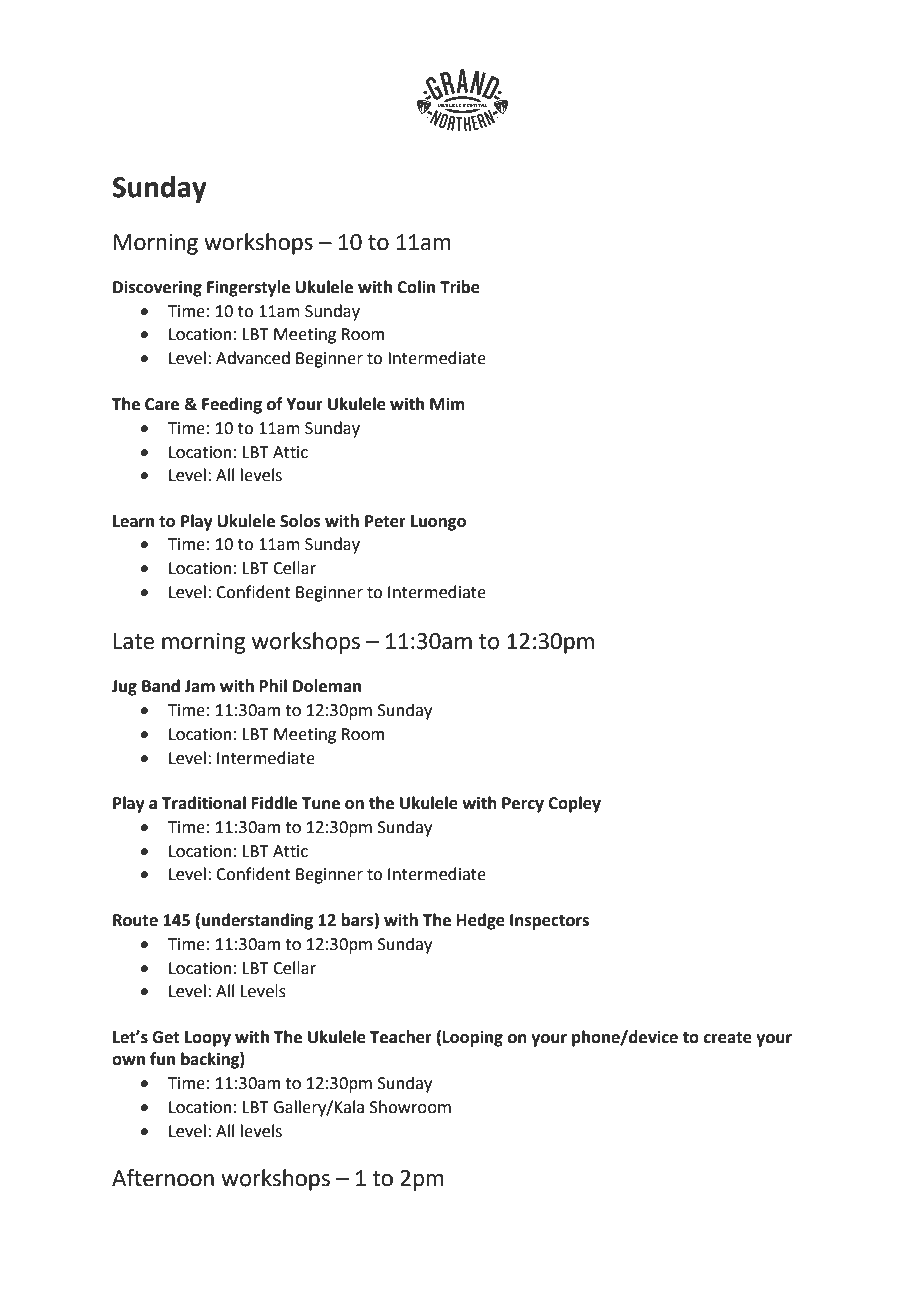  What do you see at coordinates (574, 804) in the screenshot?
I see `Copley` at bounding box center [574, 804].
